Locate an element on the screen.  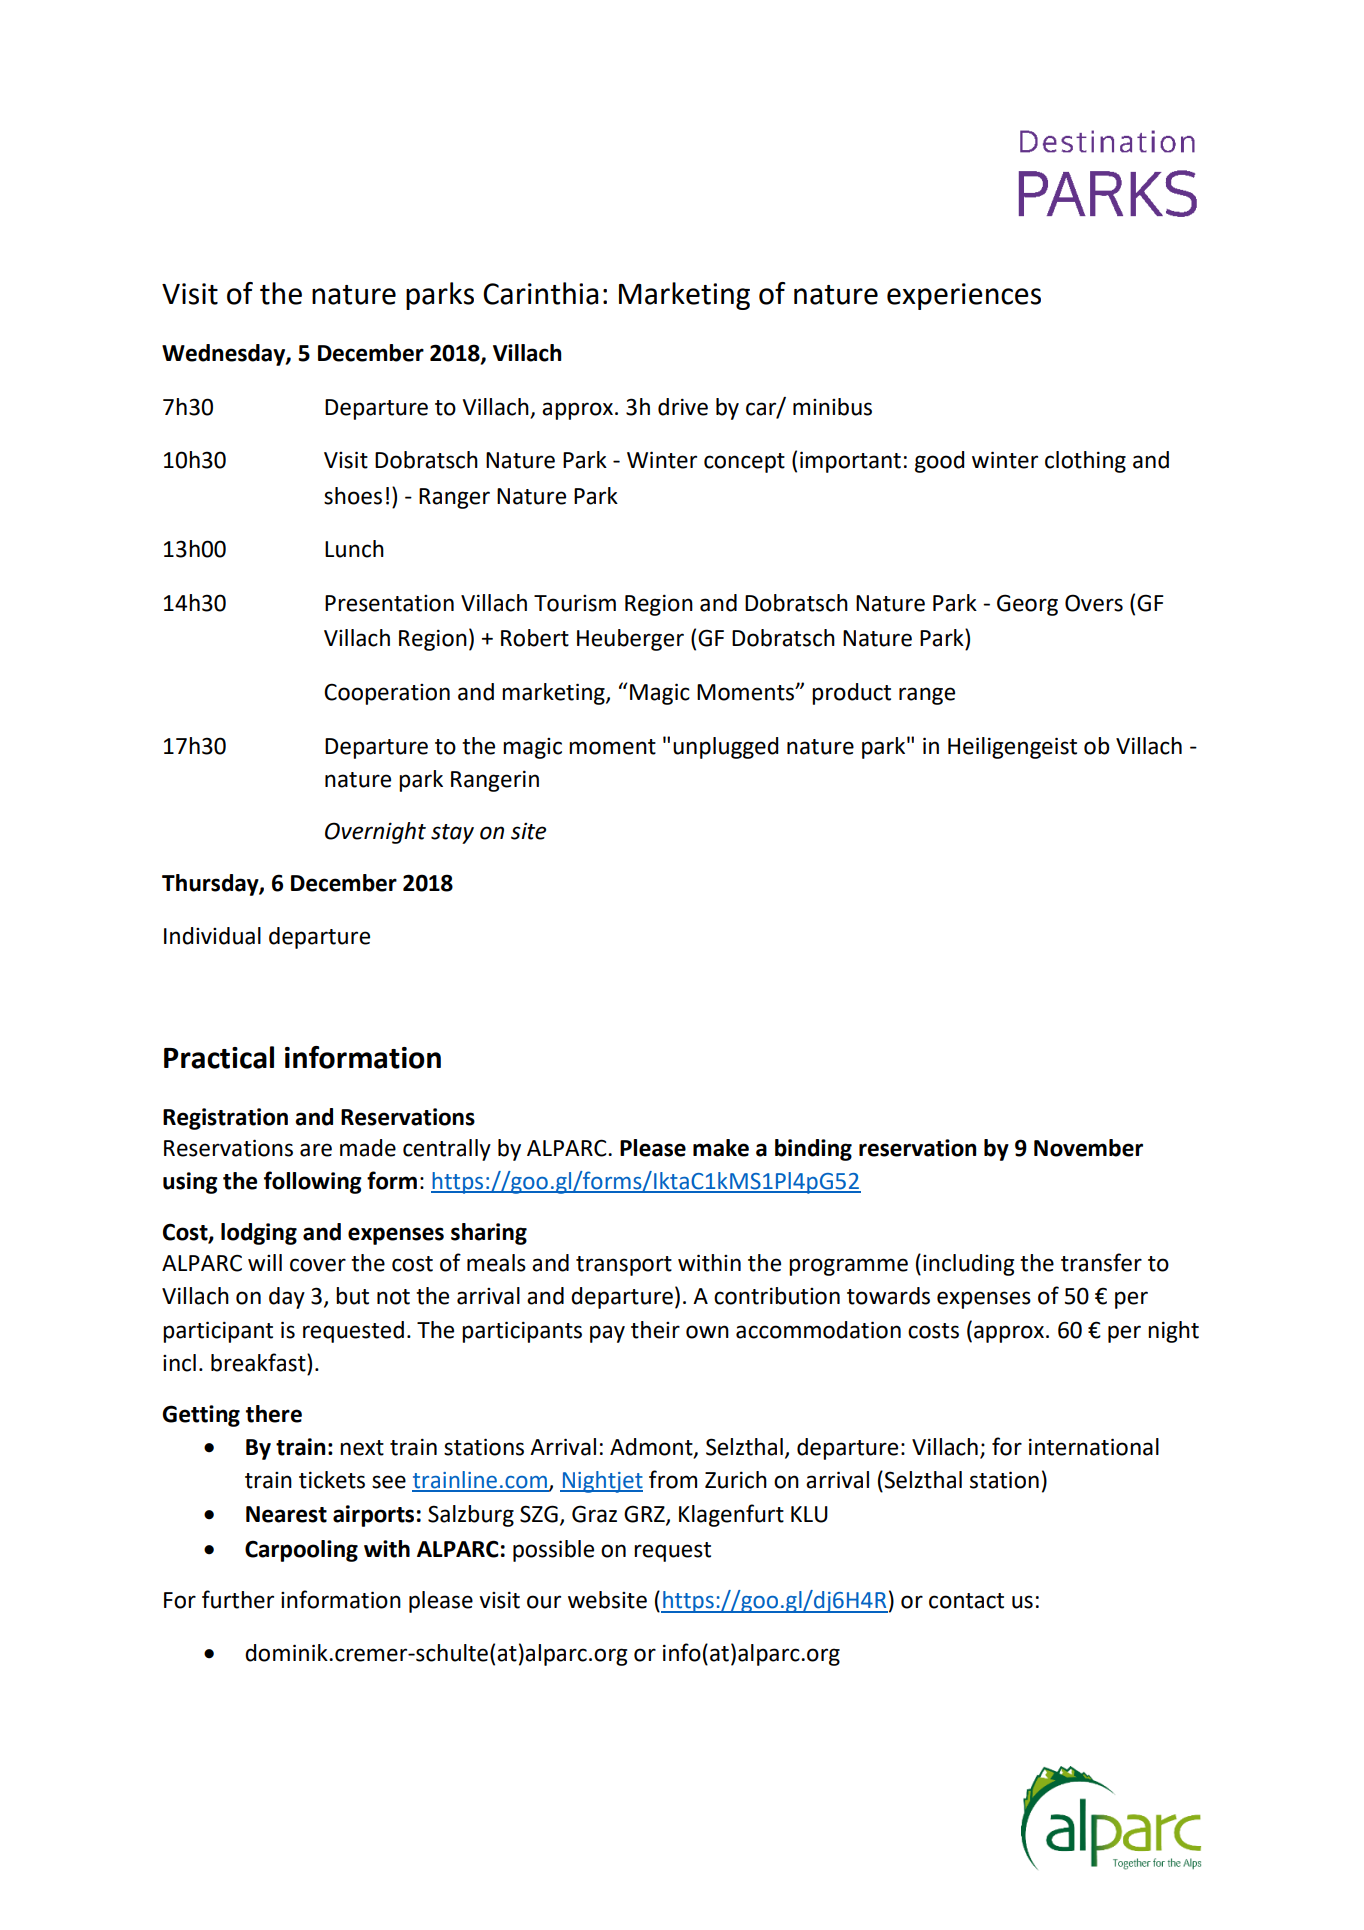
towards is located at coordinates (888, 1296).
